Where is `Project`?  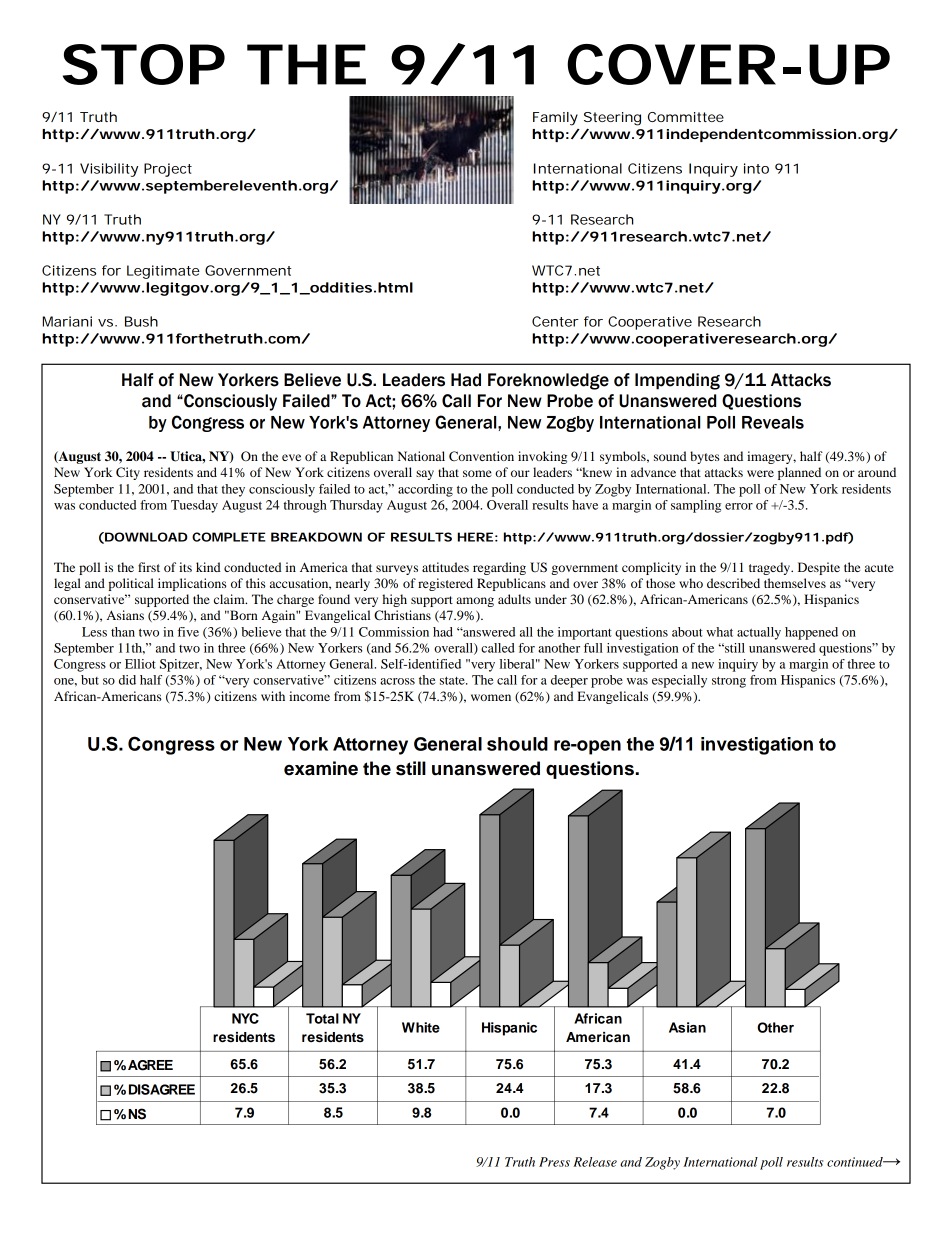 Project is located at coordinates (168, 170).
